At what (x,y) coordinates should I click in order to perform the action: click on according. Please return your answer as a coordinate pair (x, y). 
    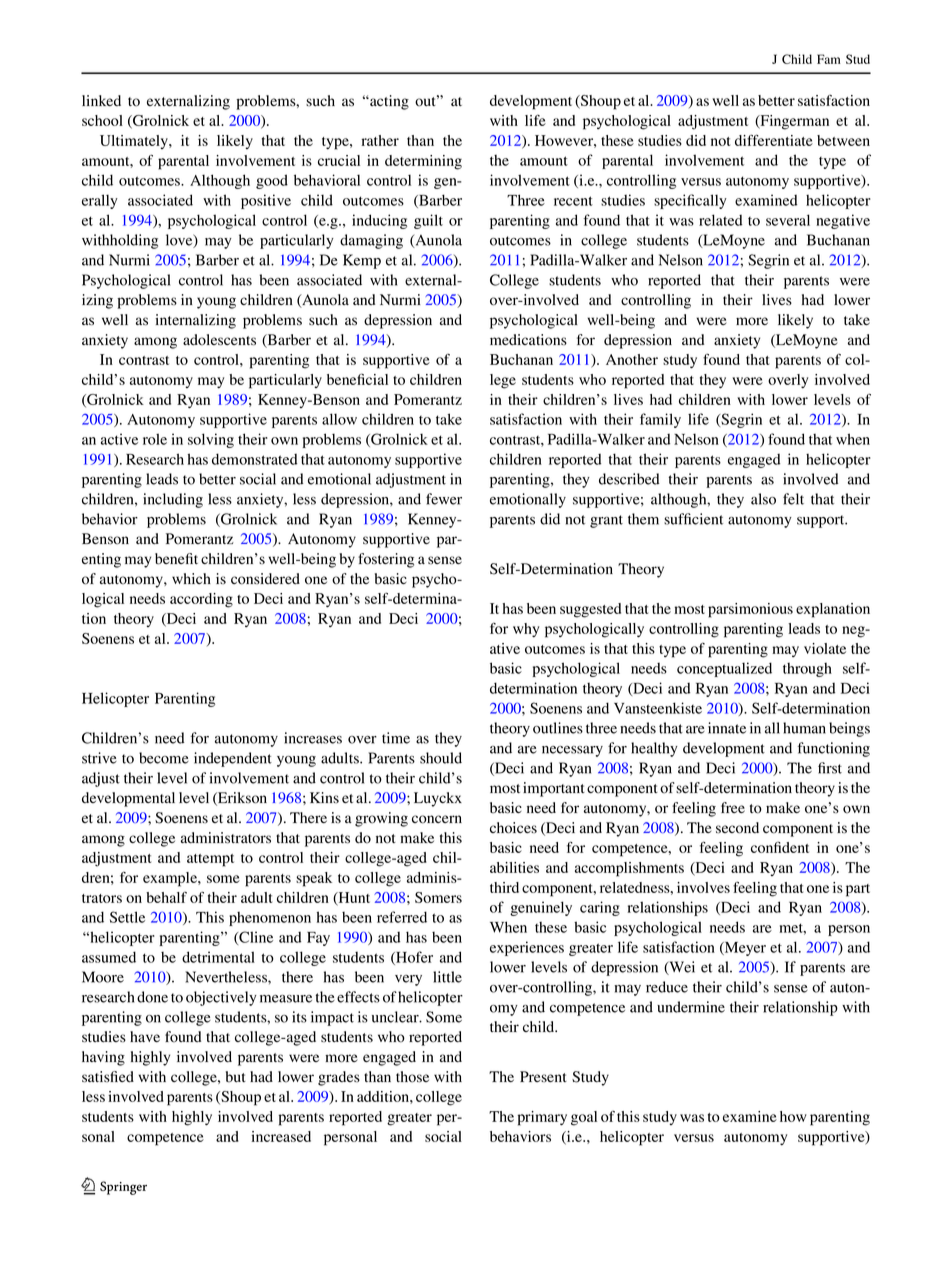
    Looking at the image, I should click on (201, 600).
